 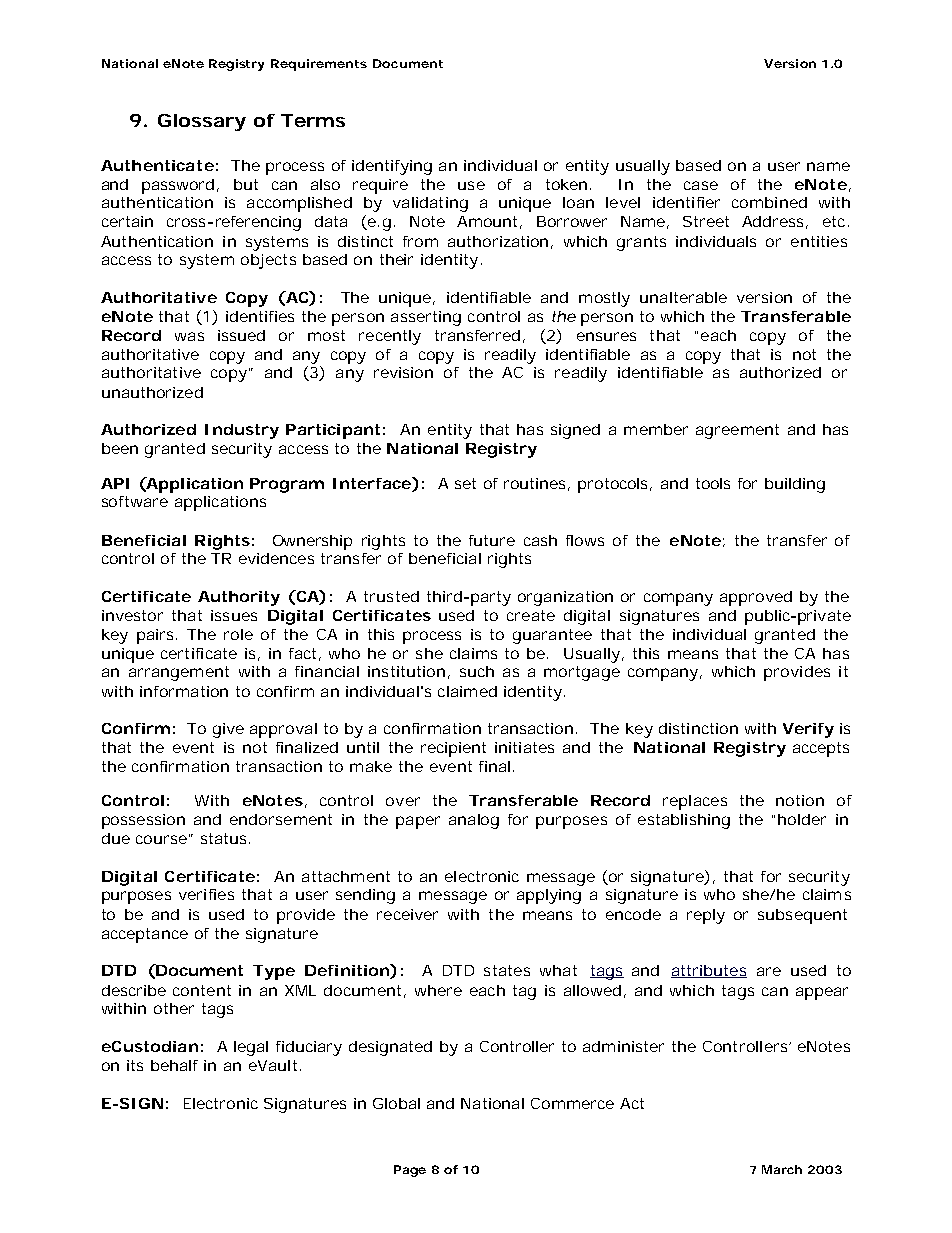 What do you see at coordinates (407, 914) in the document?
I see `receiver` at bounding box center [407, 914].
